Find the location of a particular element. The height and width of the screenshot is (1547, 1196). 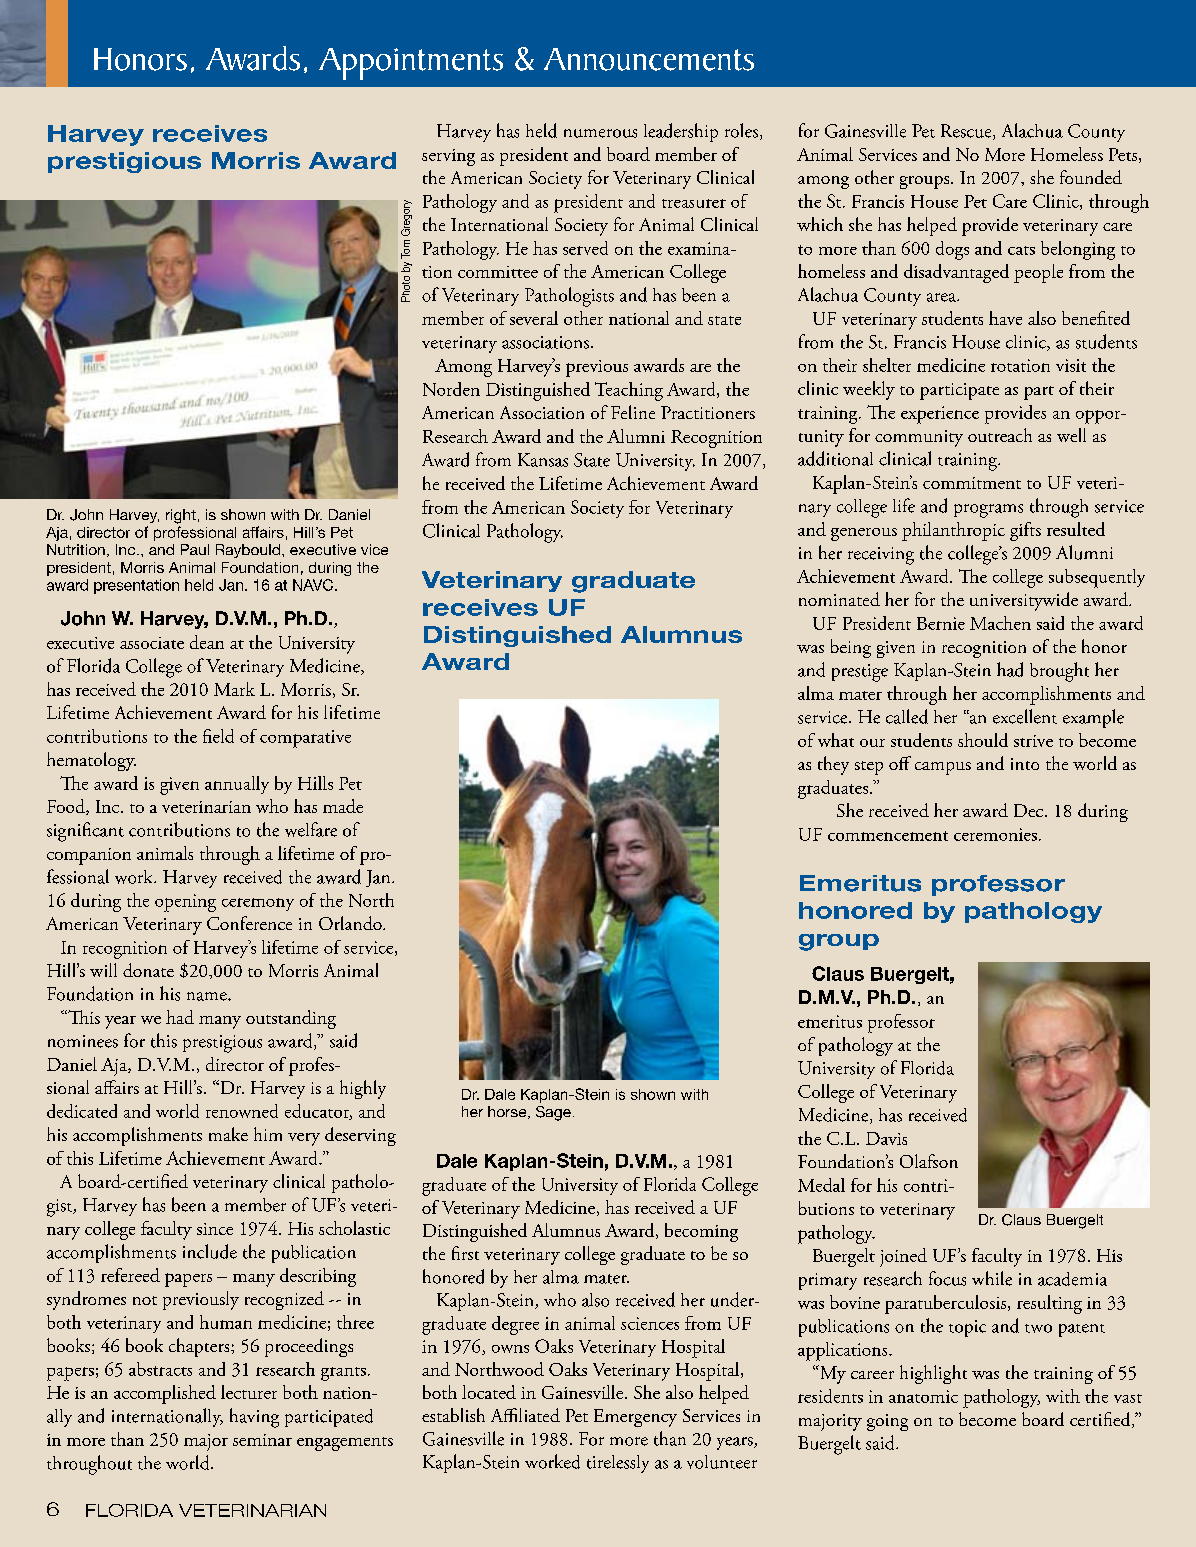

name is located at coordinates (208, 996).
